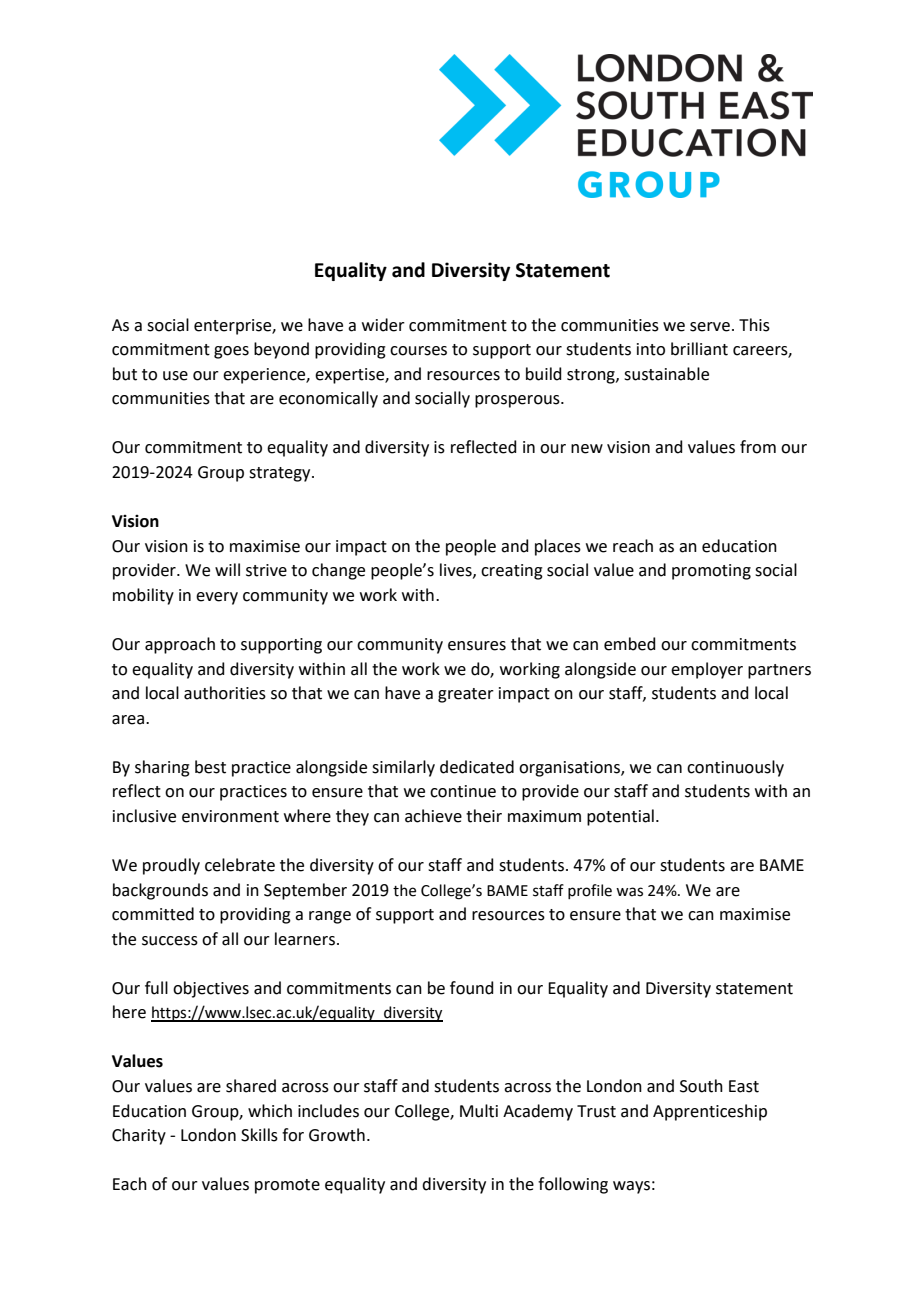  What do you see at coordinates (472, 988) in the document?
I see `found` at bounding box center [472, 988].
